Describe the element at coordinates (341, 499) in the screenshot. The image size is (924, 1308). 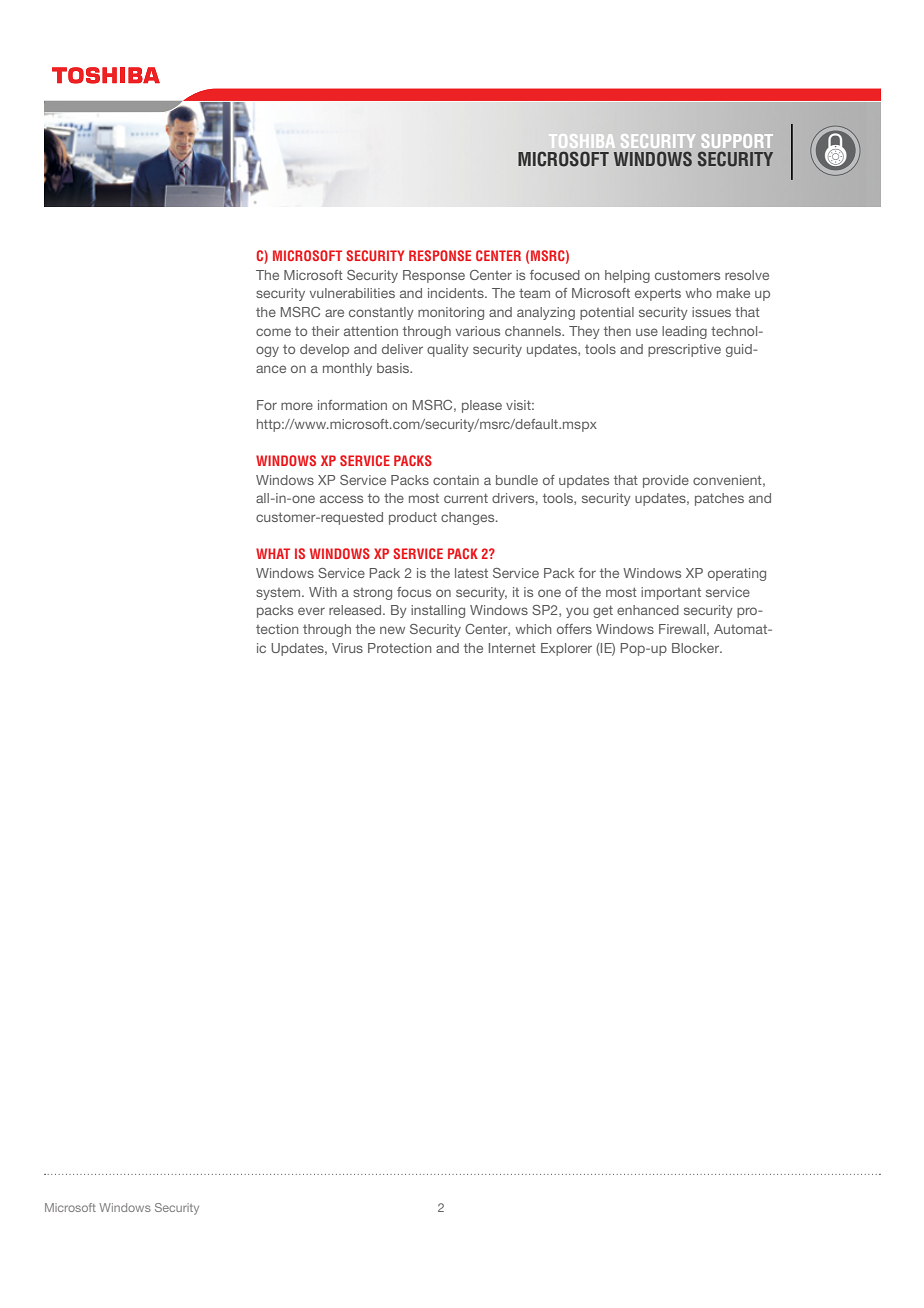
I see `access` at that location.
